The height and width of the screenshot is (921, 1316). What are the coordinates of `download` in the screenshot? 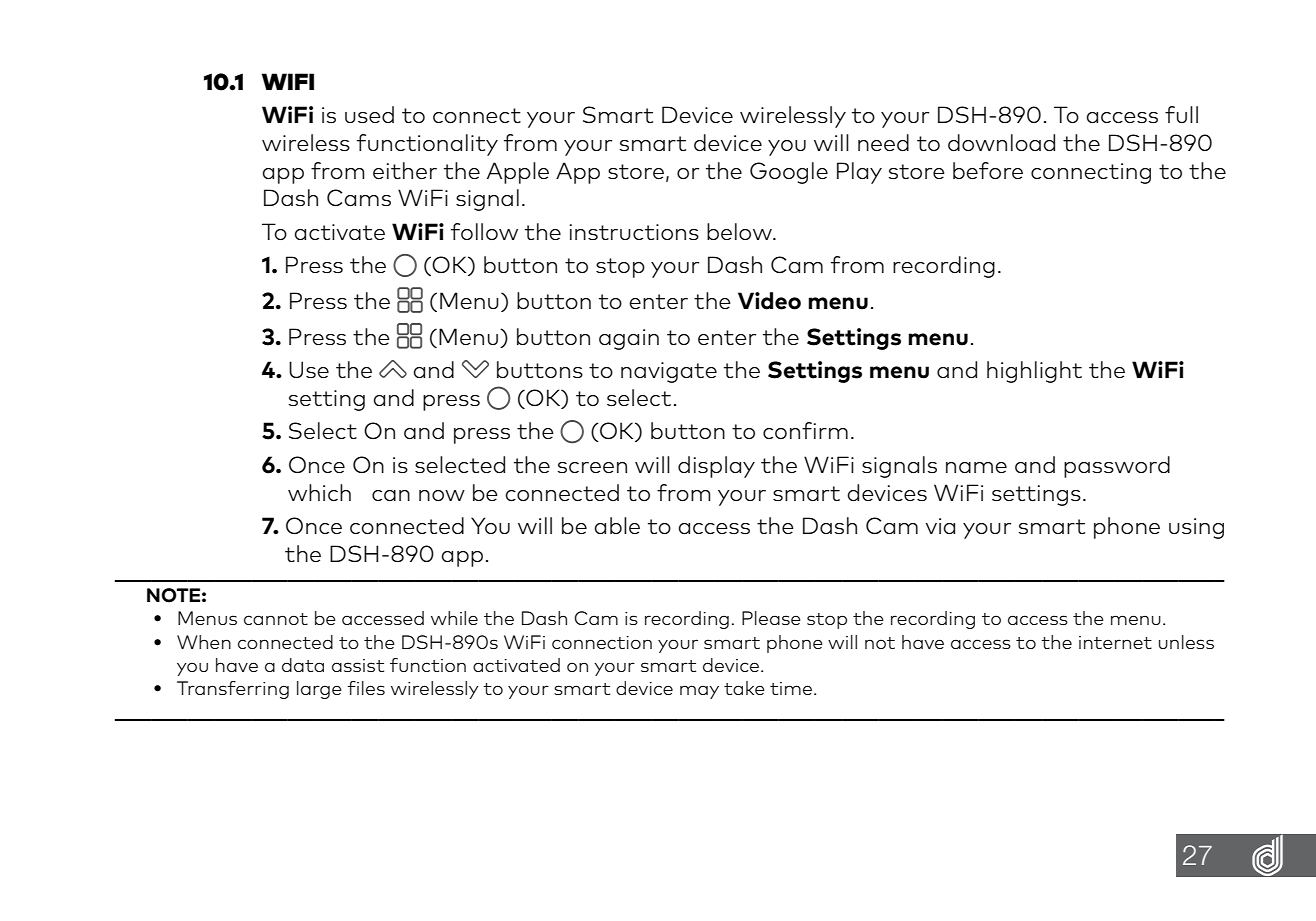 It's located at (1001, 142).
